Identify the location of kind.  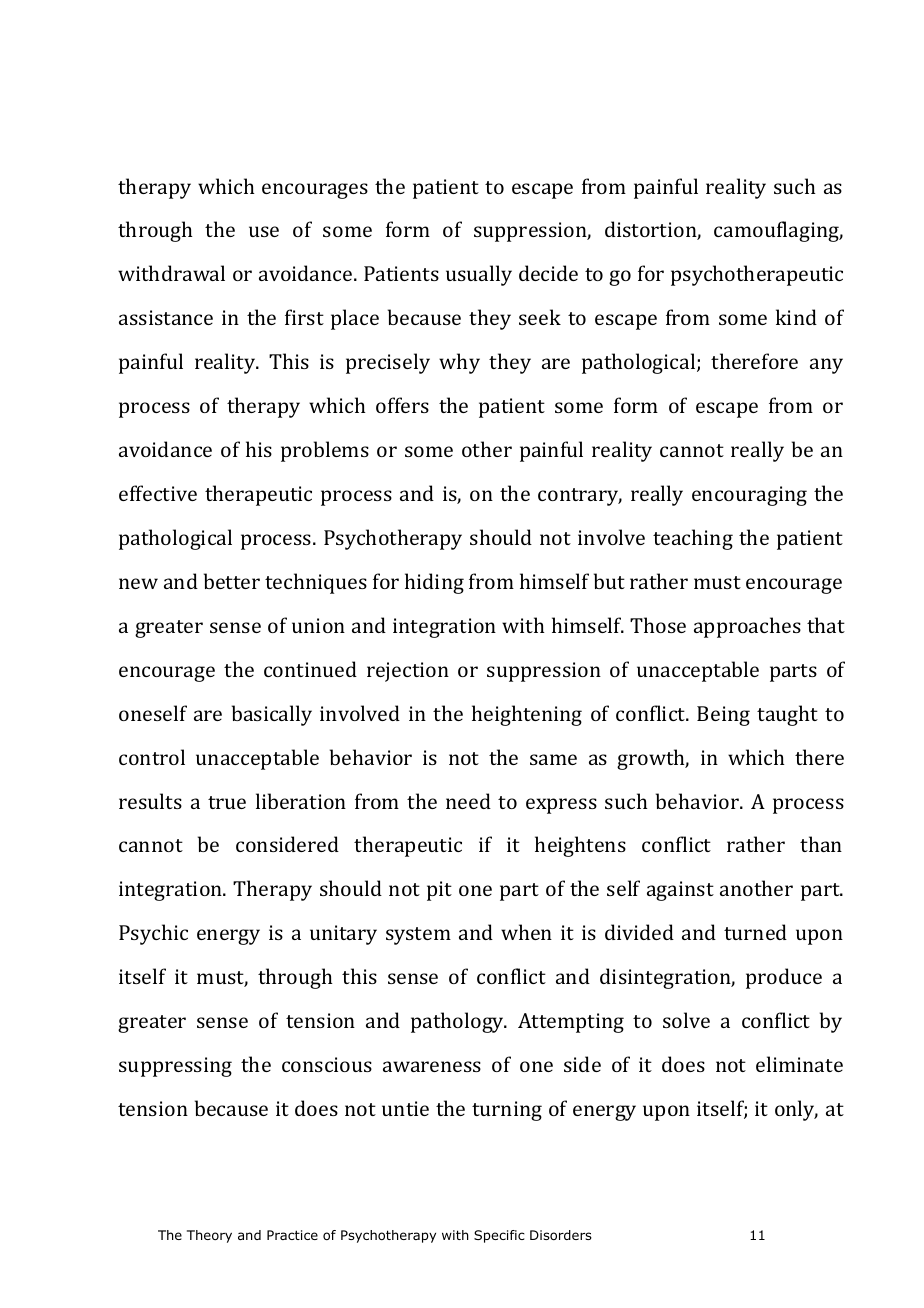
(796, 317).
